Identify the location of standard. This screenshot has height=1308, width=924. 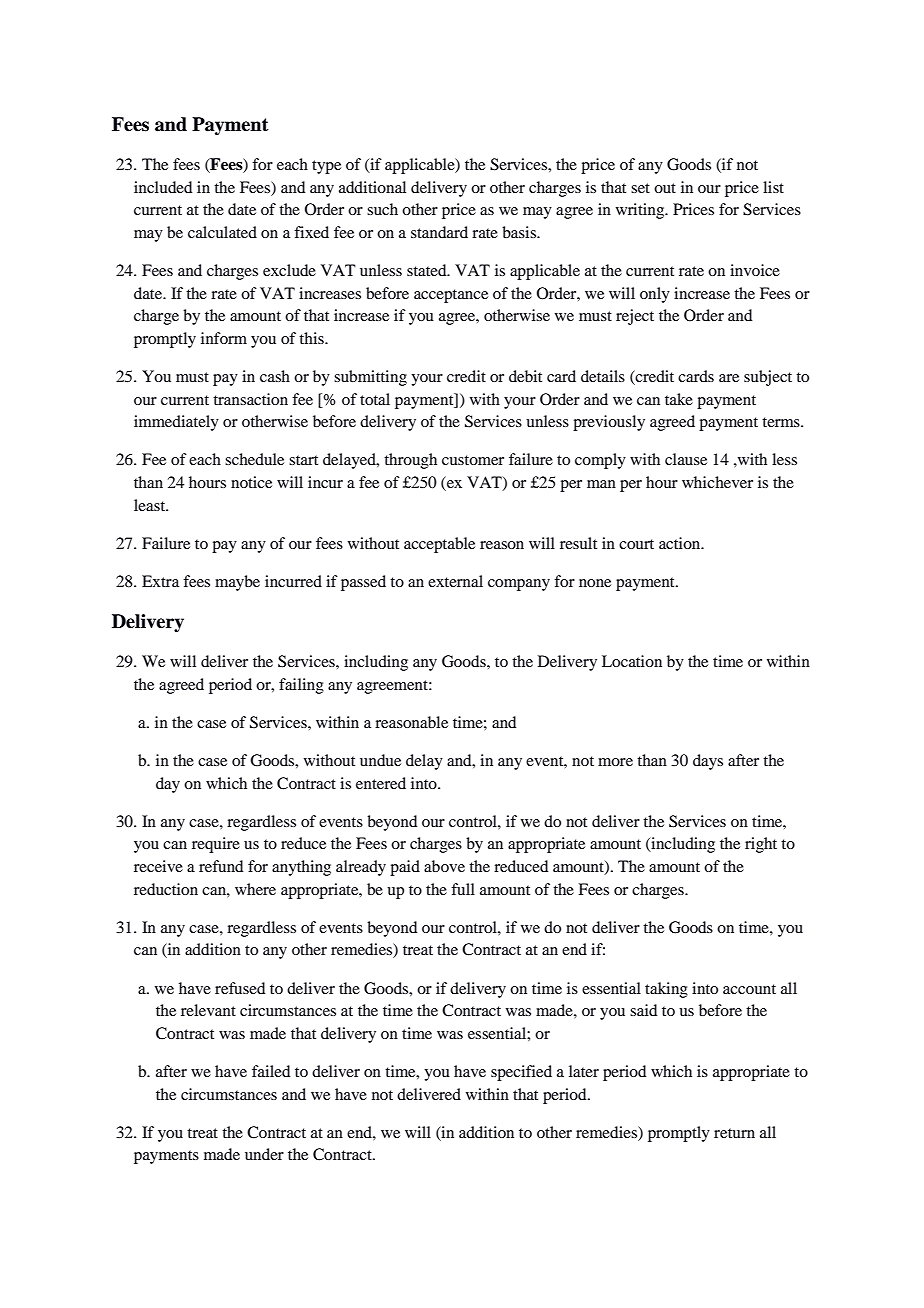
(439, 232).
